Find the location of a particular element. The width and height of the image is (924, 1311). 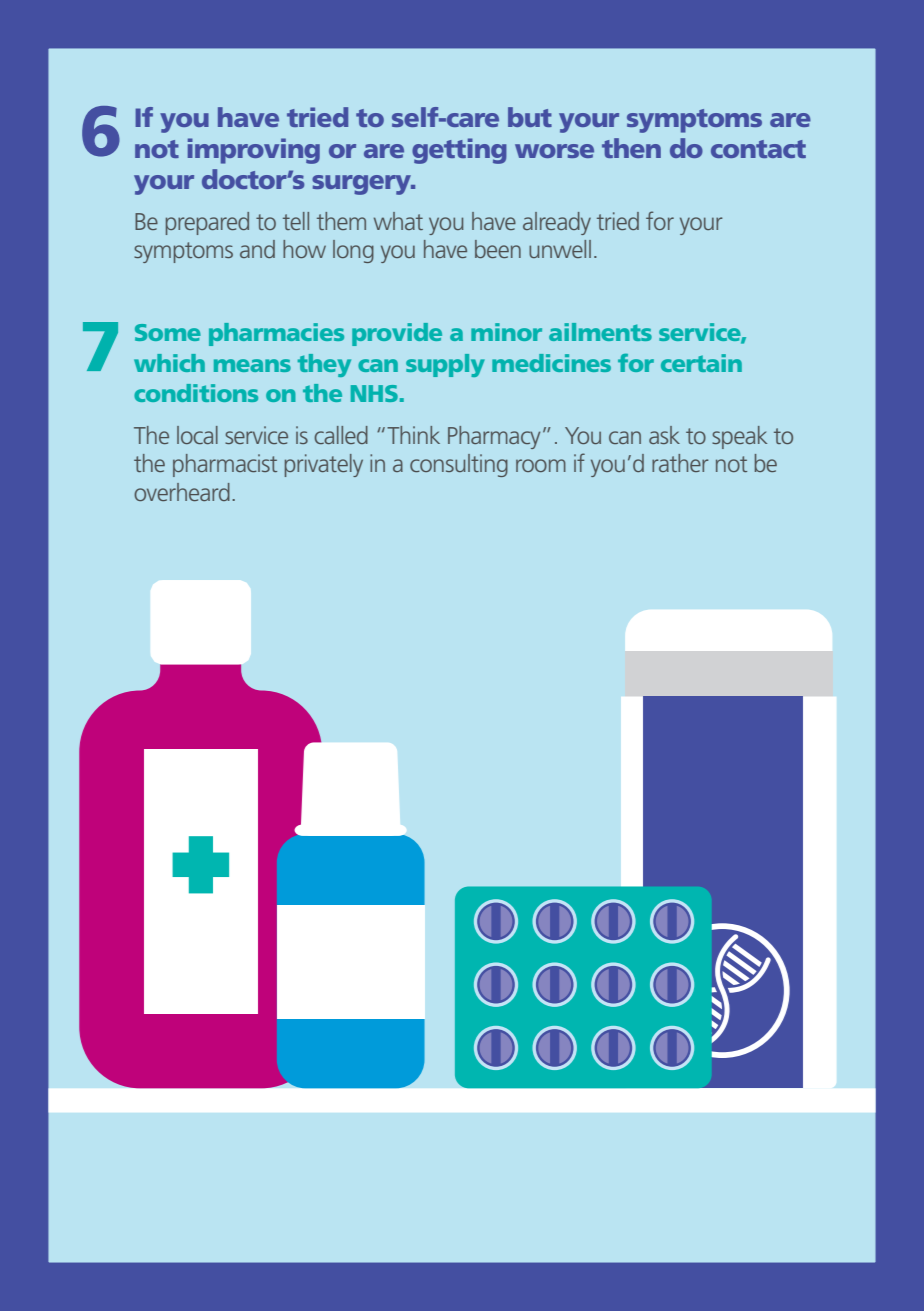

pharmacist is located at coordinates (225, 465).
